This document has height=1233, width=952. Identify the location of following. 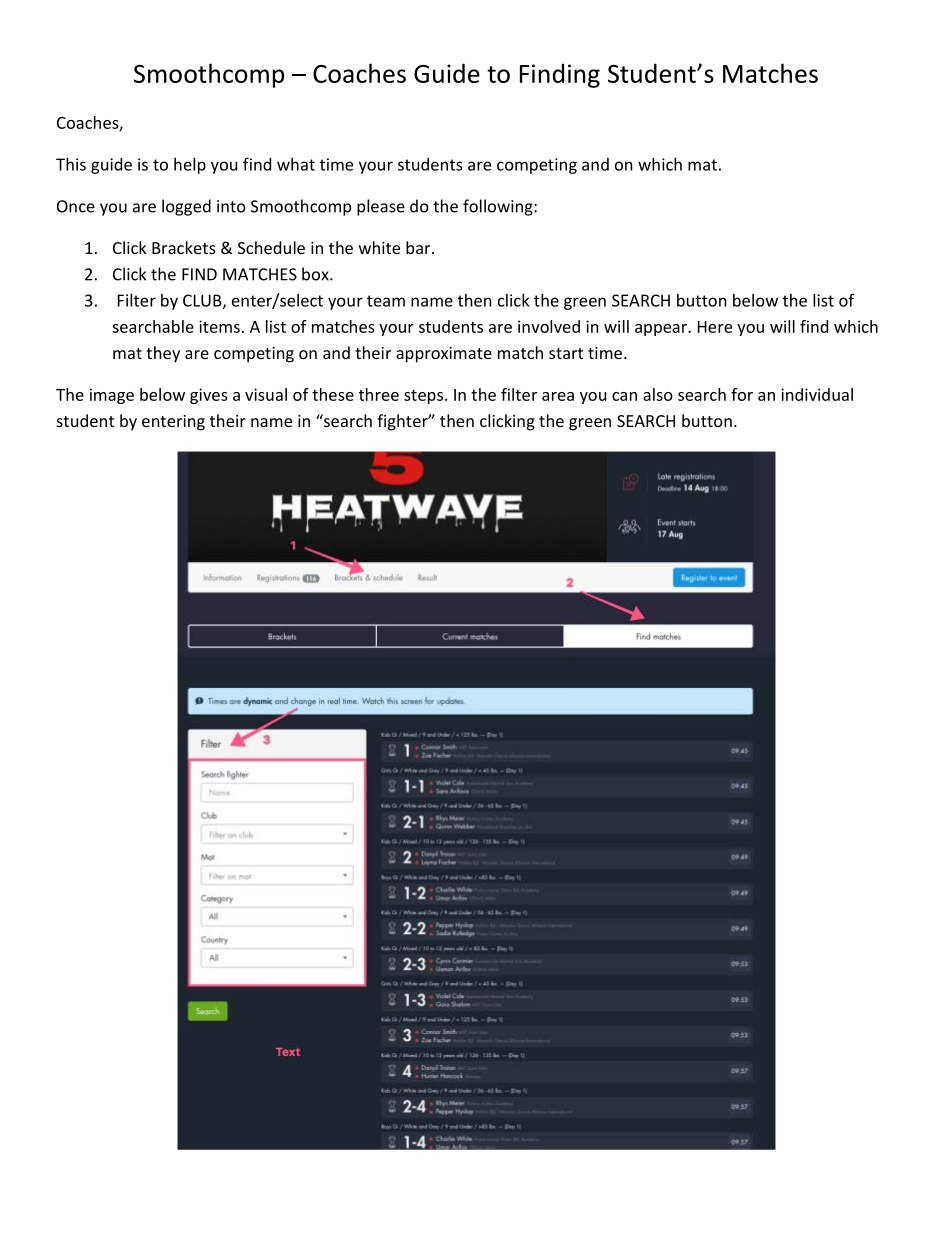
(499, 207).
